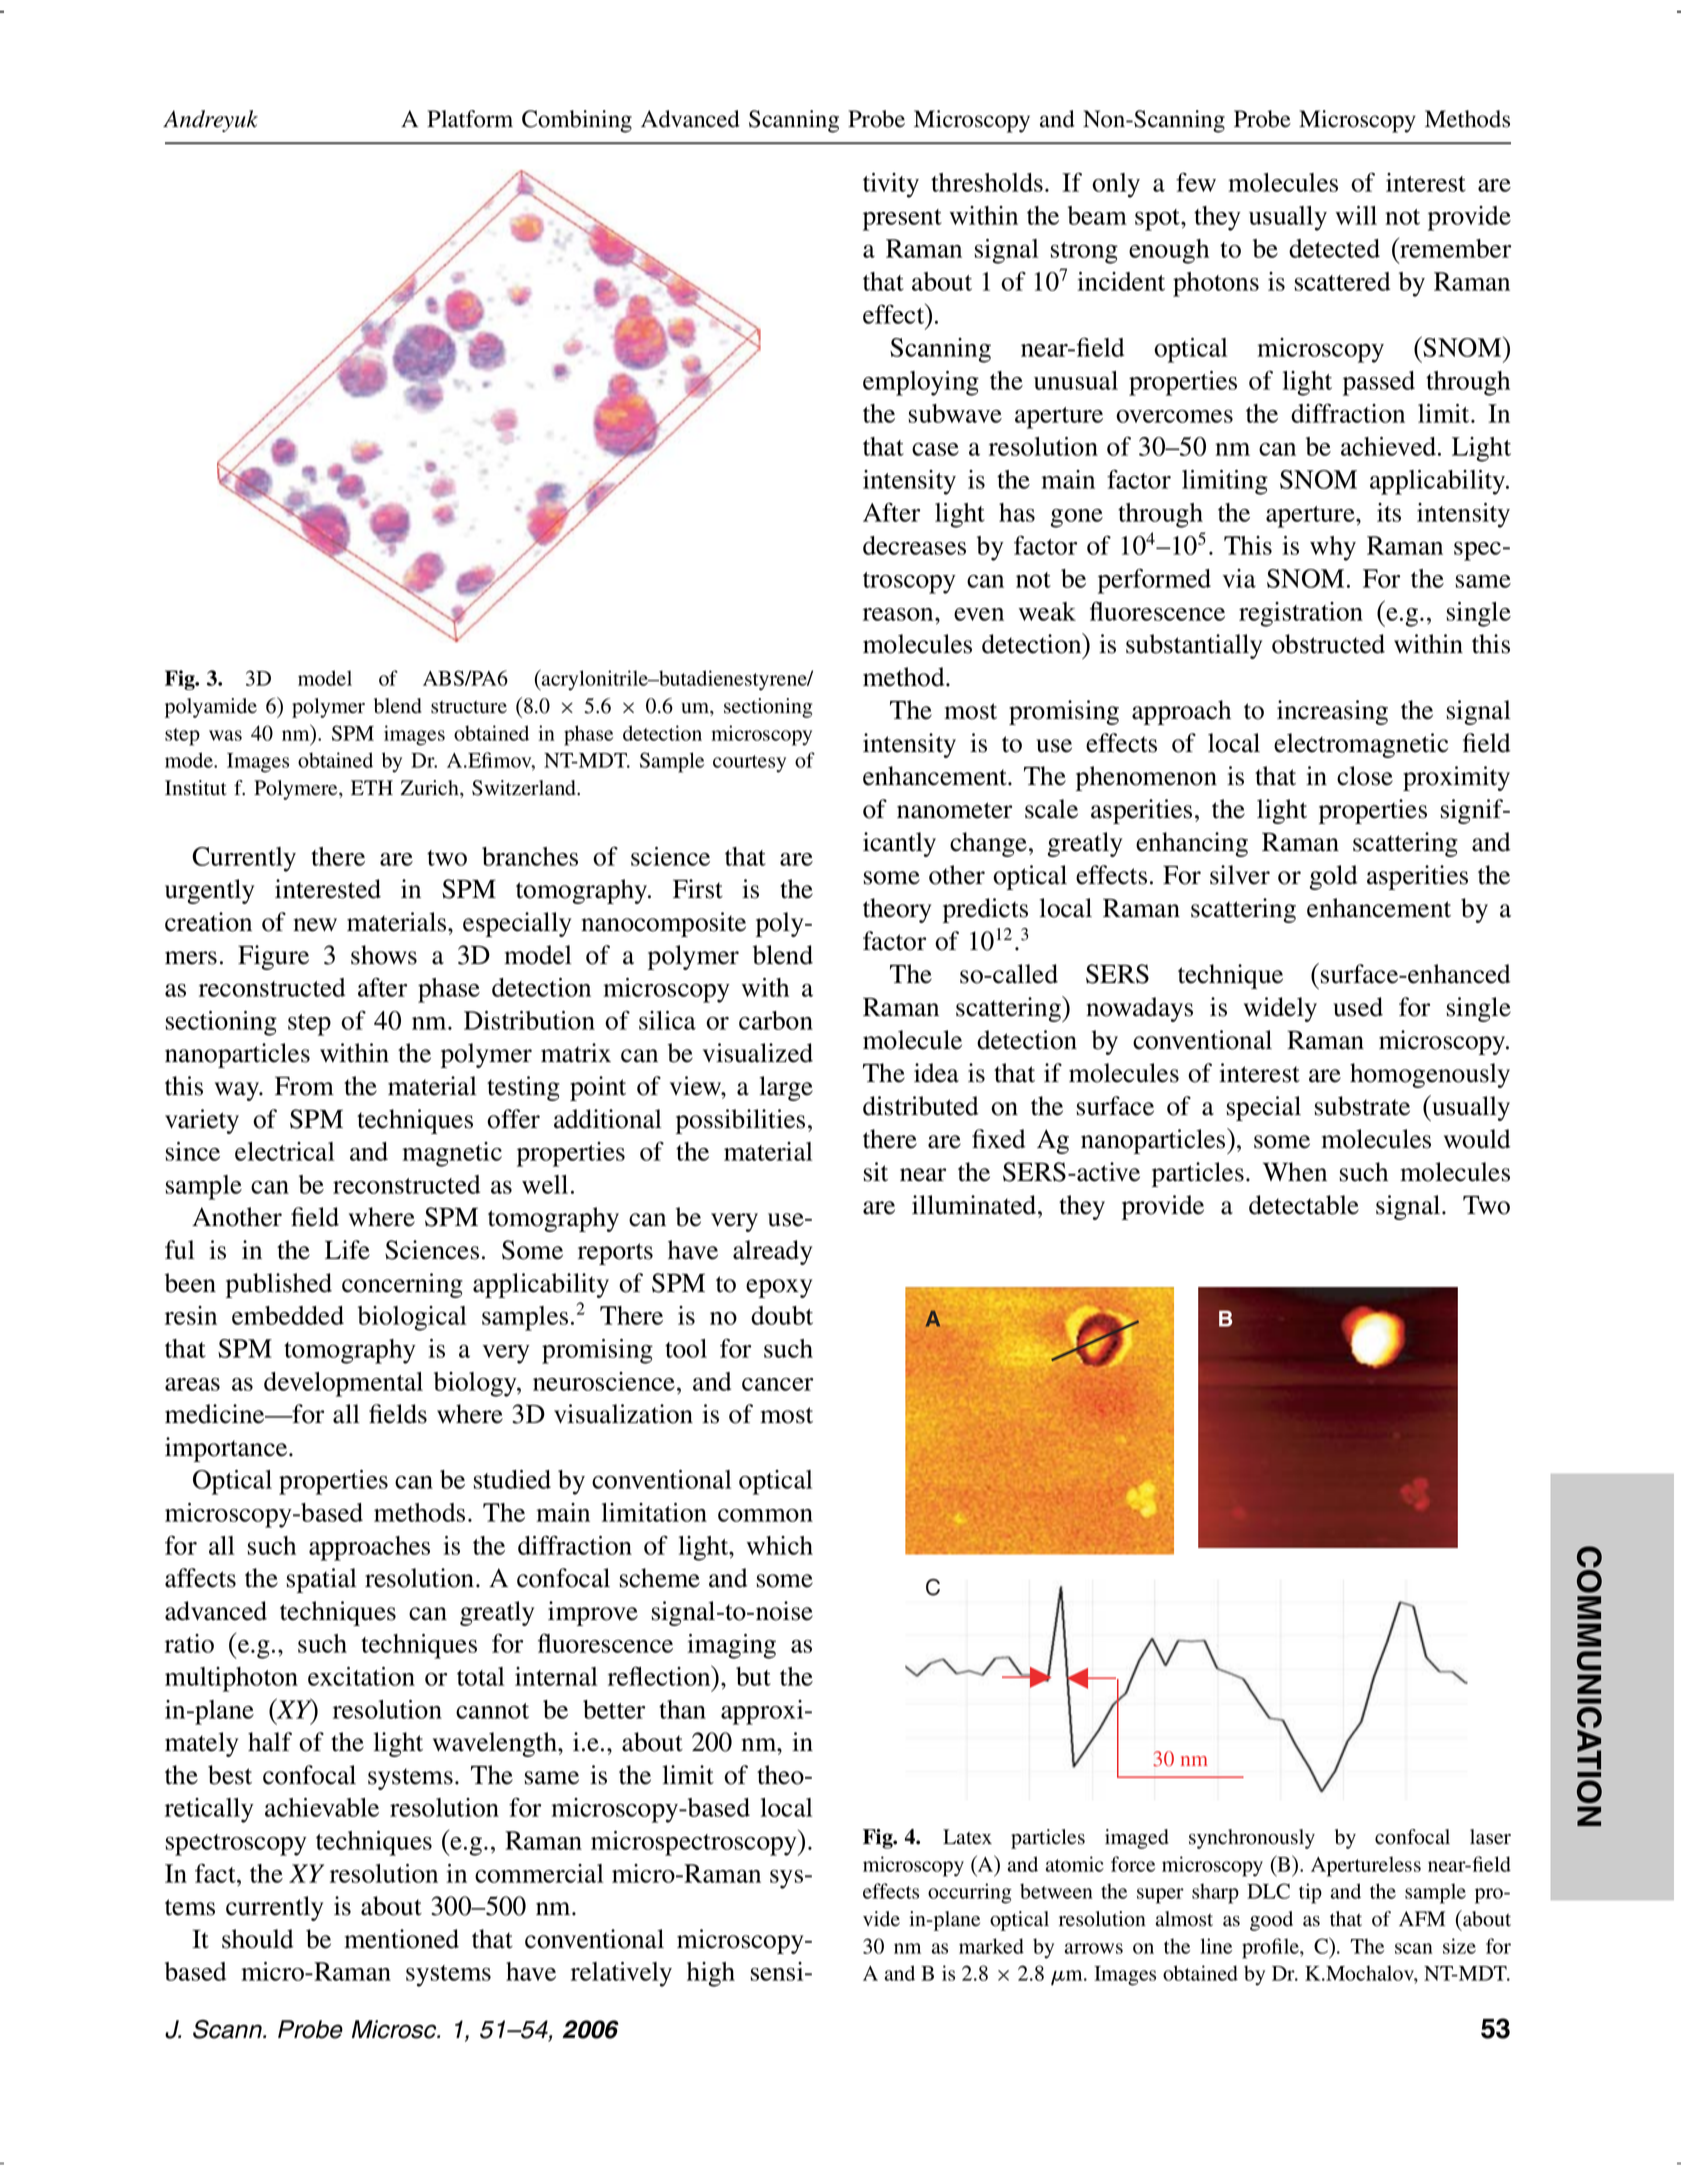 The image size is (1681, 2175). I want to click on mentioned, so click(401, 1939).
